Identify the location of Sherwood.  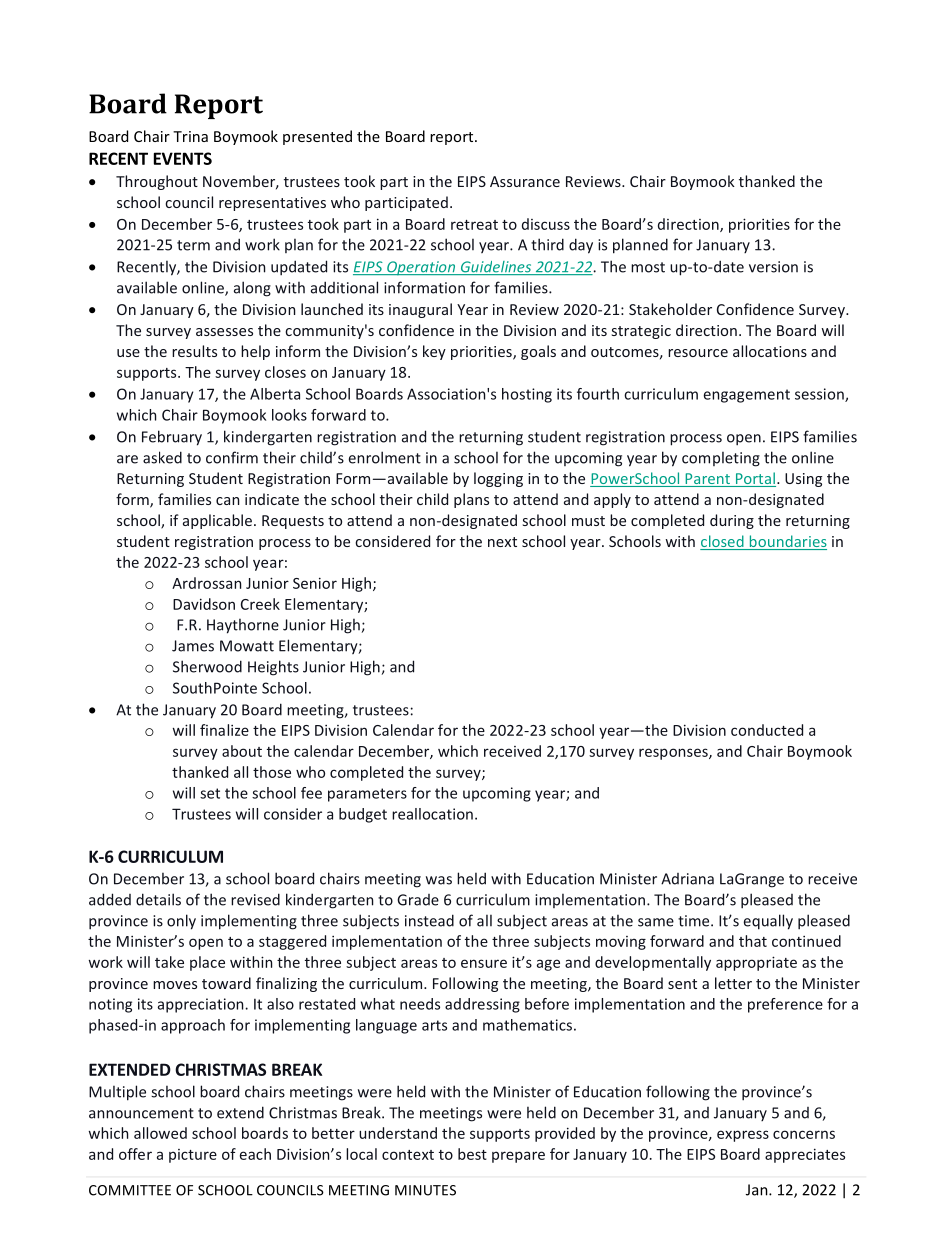
(207, 666).
